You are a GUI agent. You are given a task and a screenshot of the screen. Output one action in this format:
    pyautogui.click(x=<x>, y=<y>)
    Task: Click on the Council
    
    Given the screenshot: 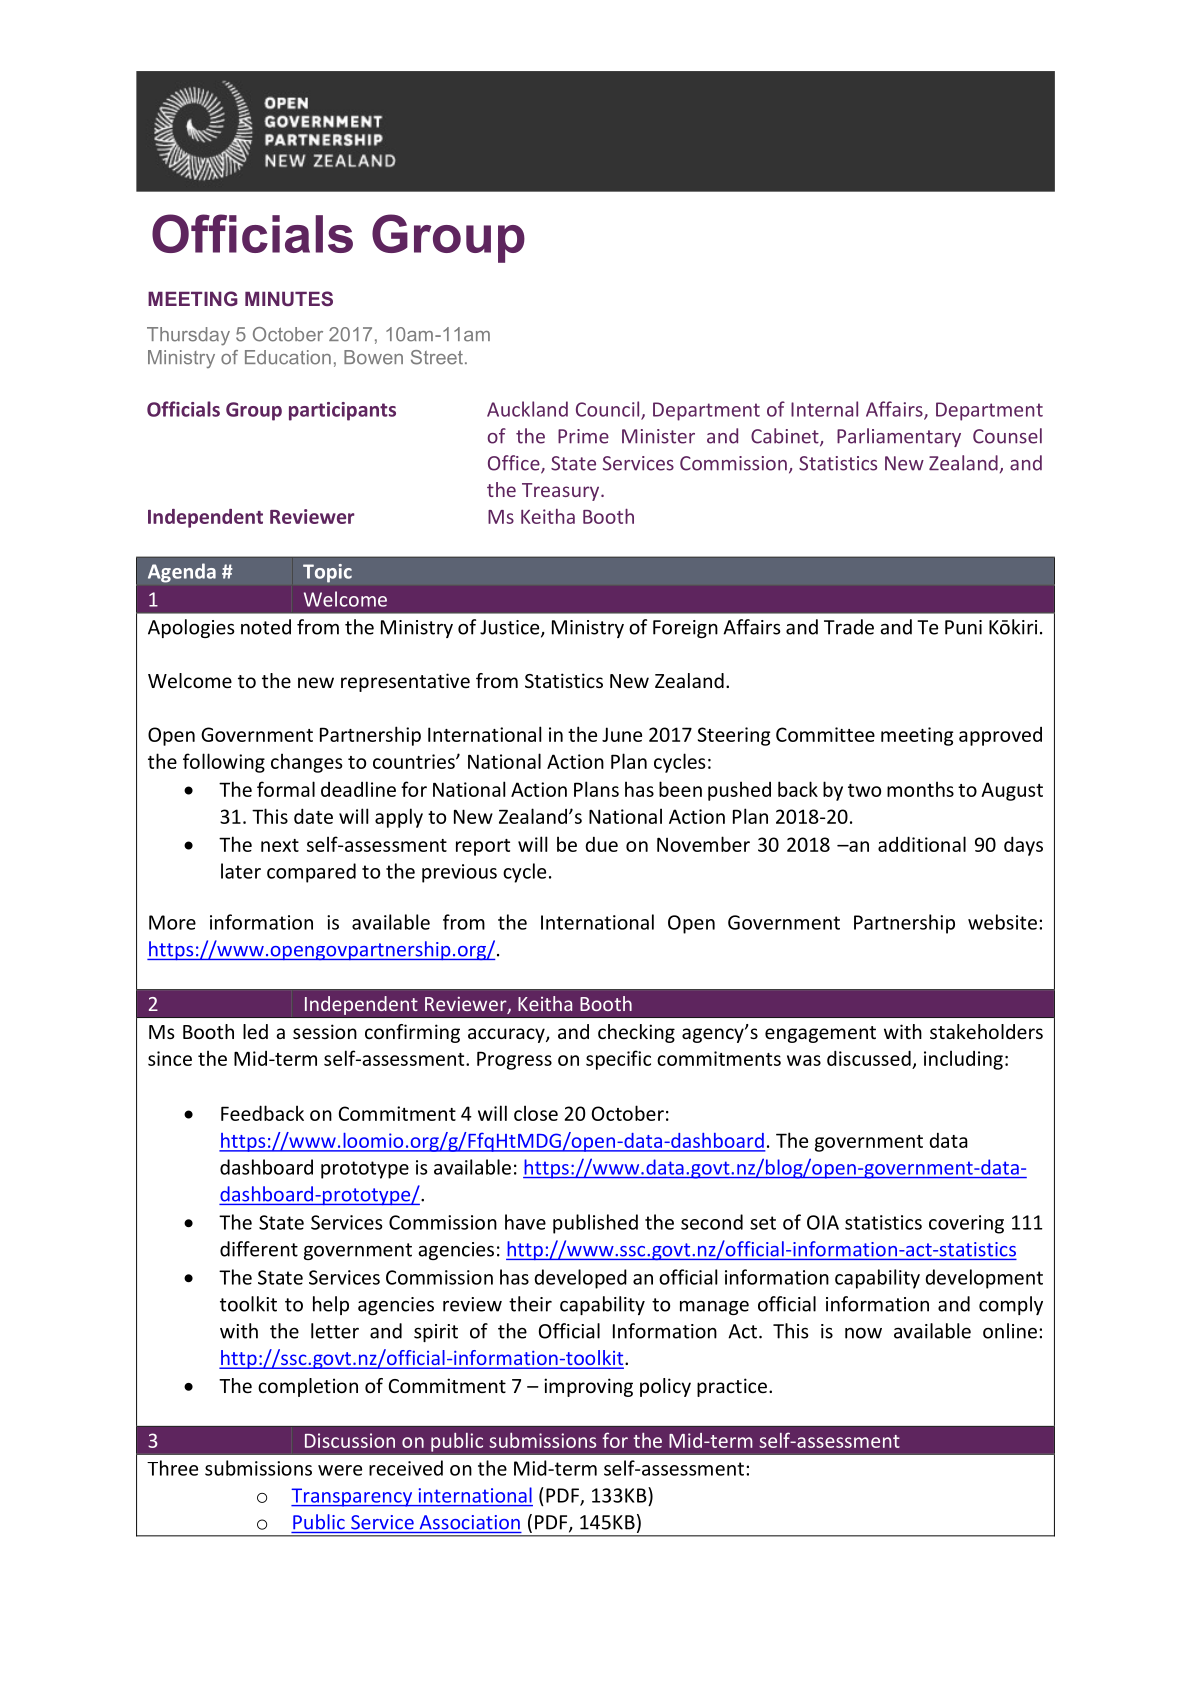 What is the action you would take?
    pyautogui.click(x=609, y=410)
